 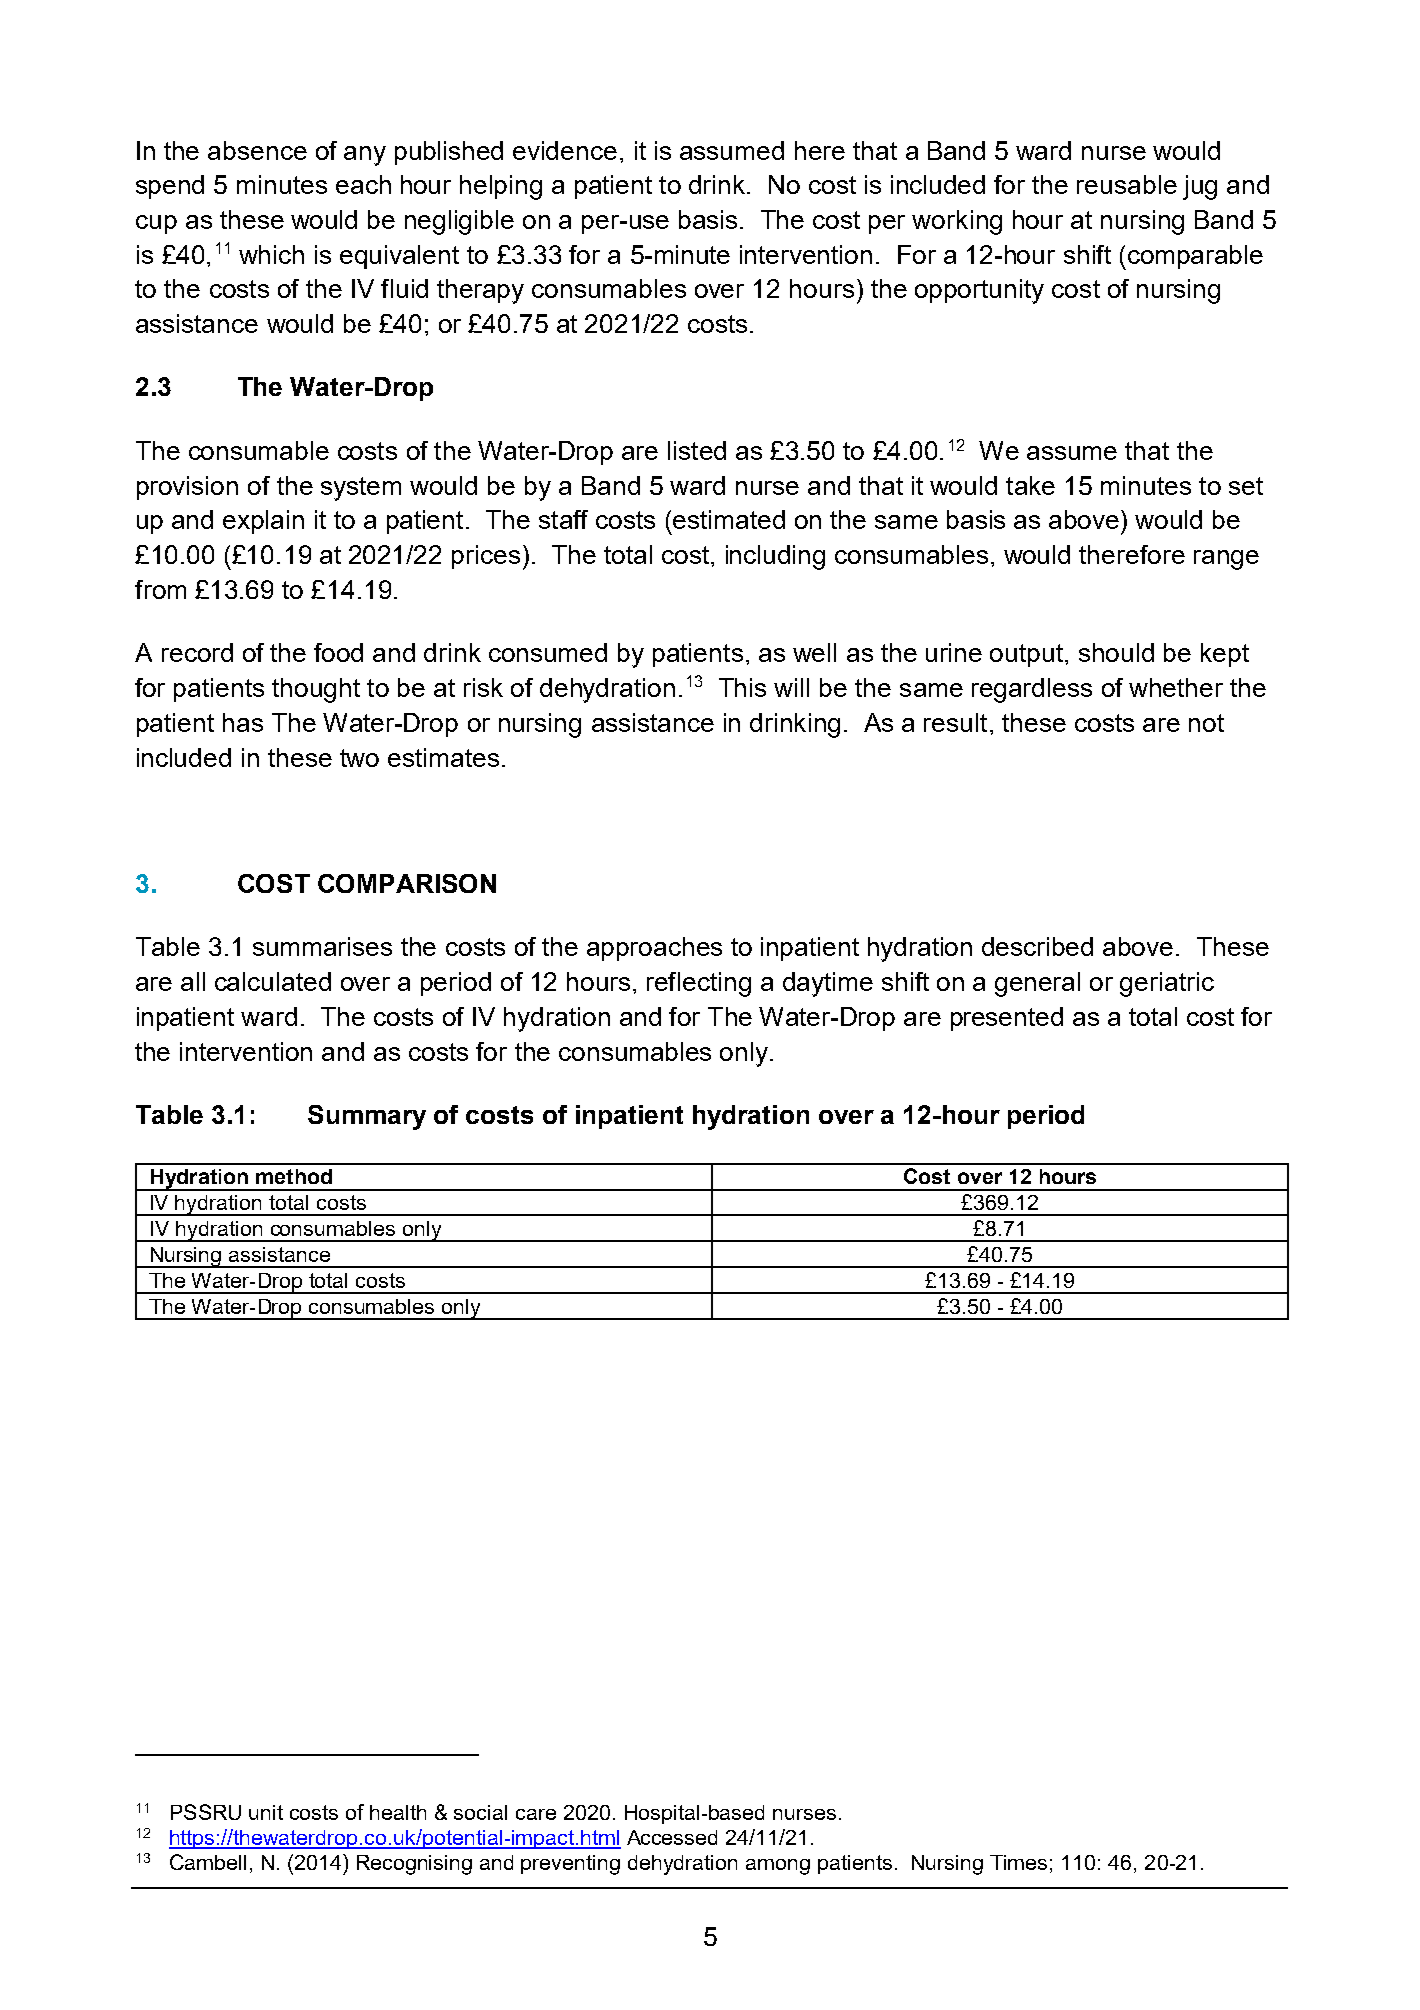 I want to click on geriatric, so click(x=1167, y=984).
